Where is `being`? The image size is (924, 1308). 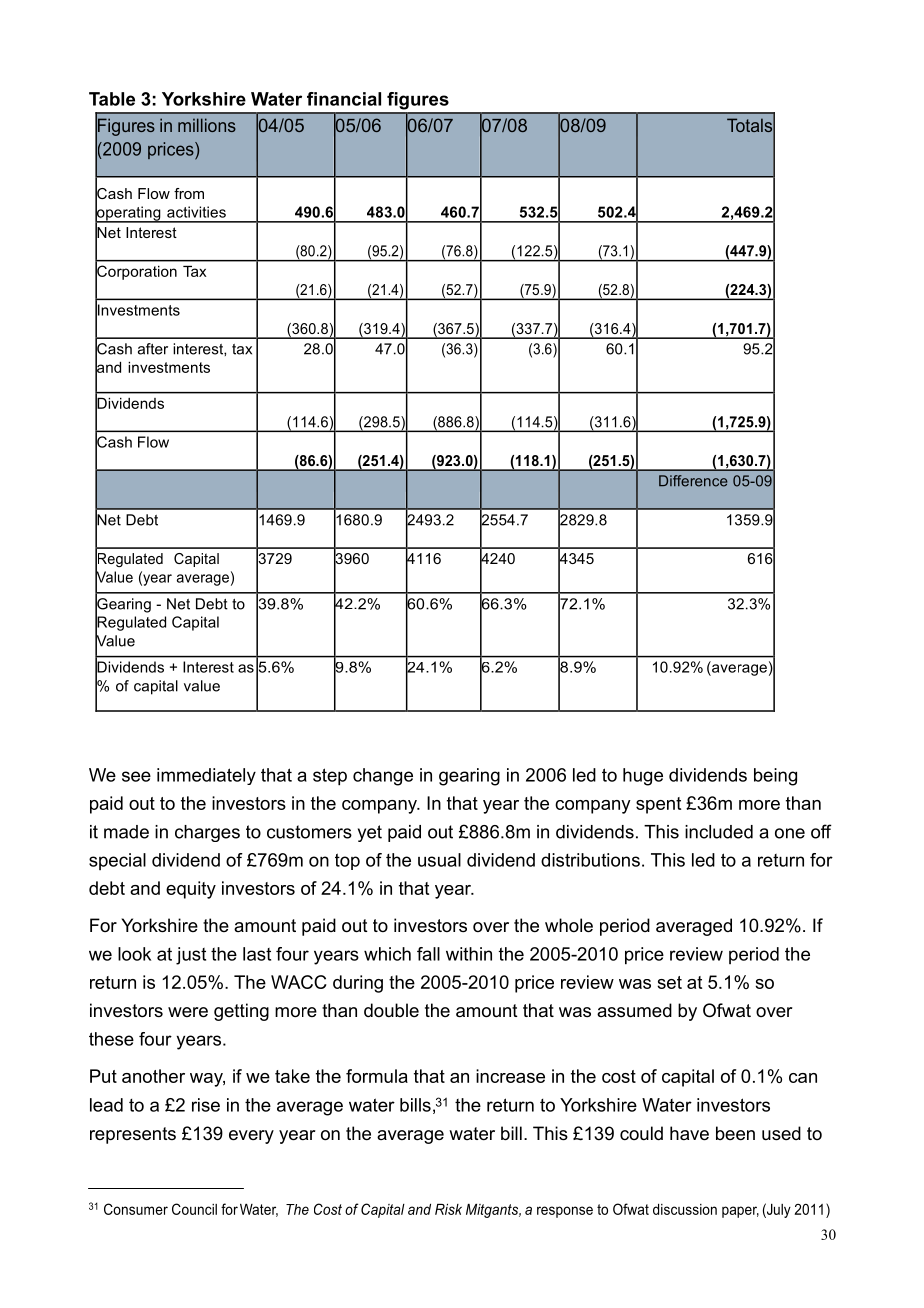 being is located at coordinates (775, 777).
